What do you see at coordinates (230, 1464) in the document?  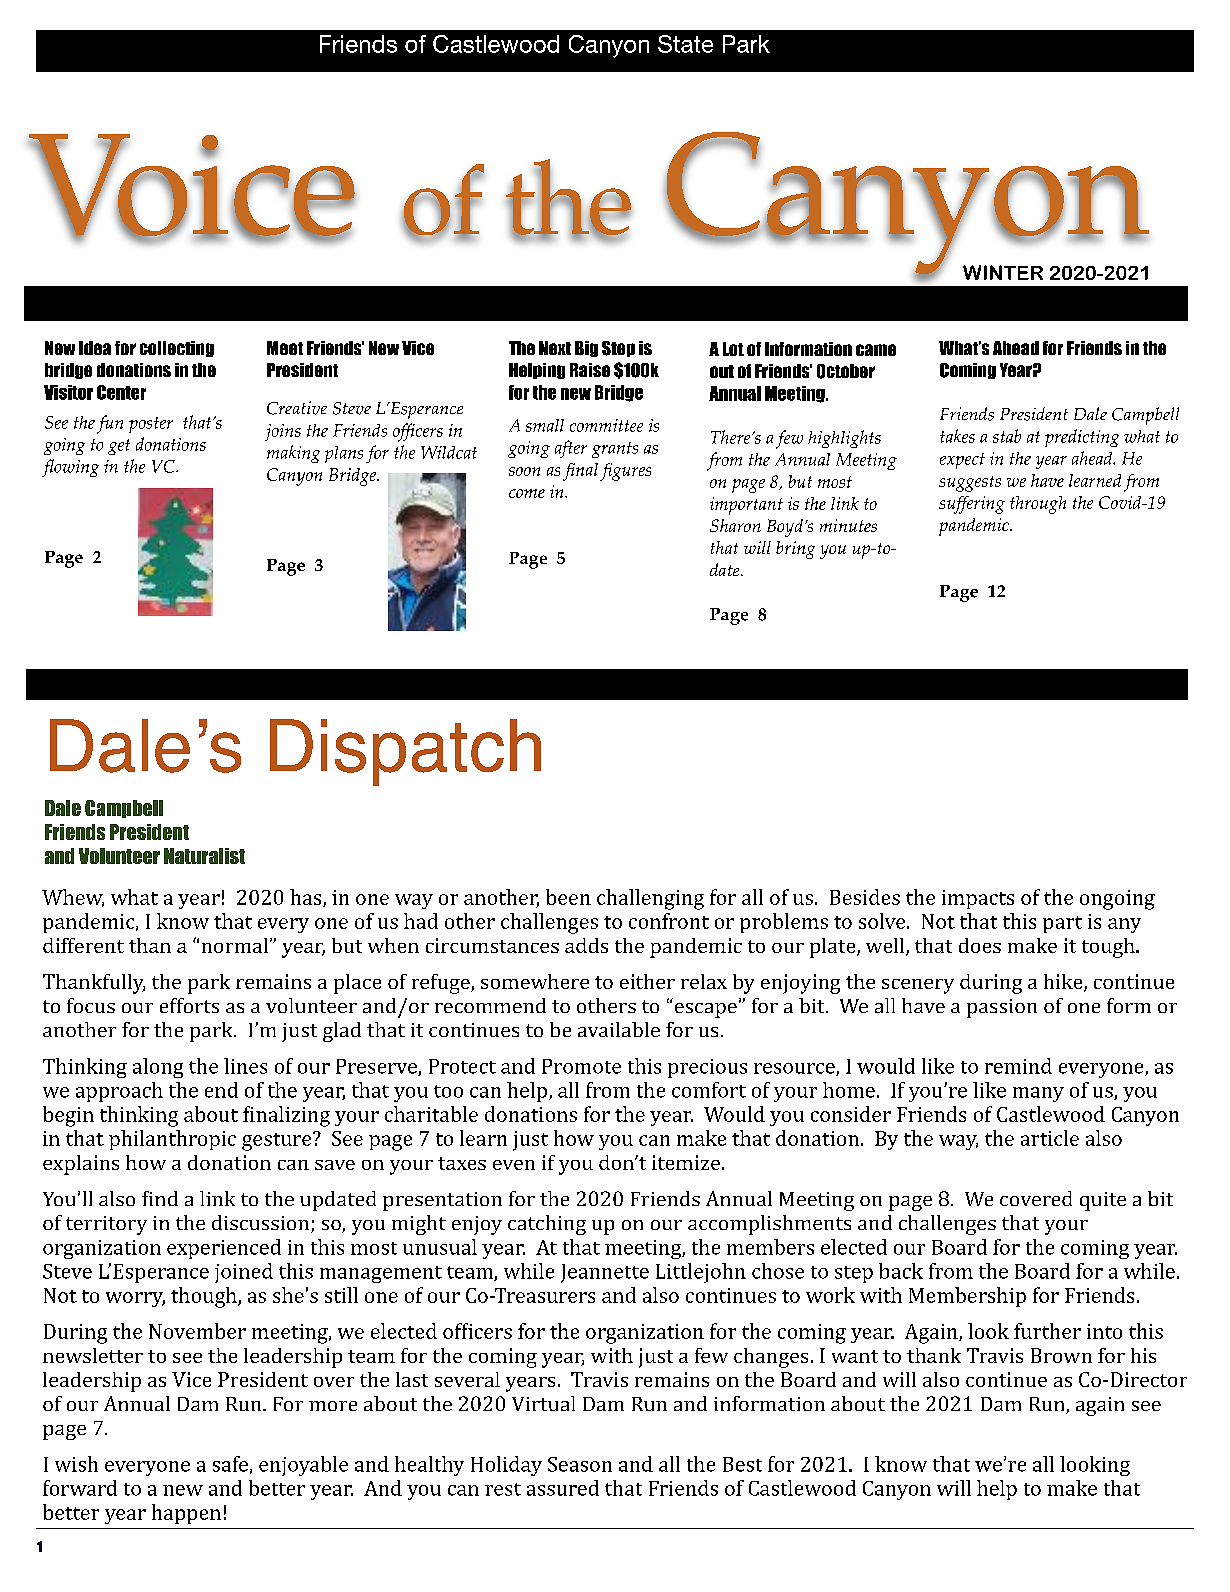 I see `safe` at bounding box center [230, 1464].
